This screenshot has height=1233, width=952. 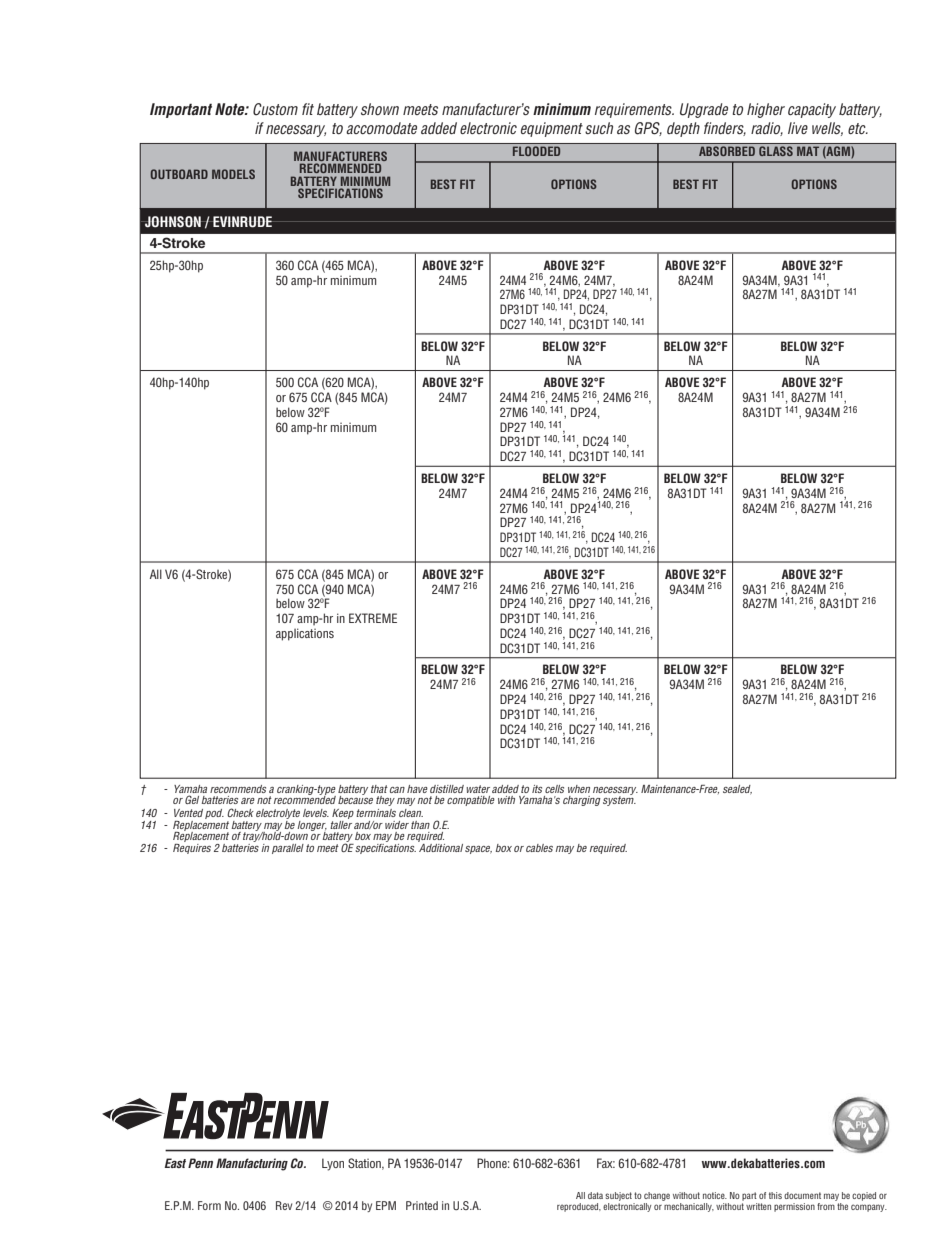 I want to click on Custom, so click(x=275, y=109).
